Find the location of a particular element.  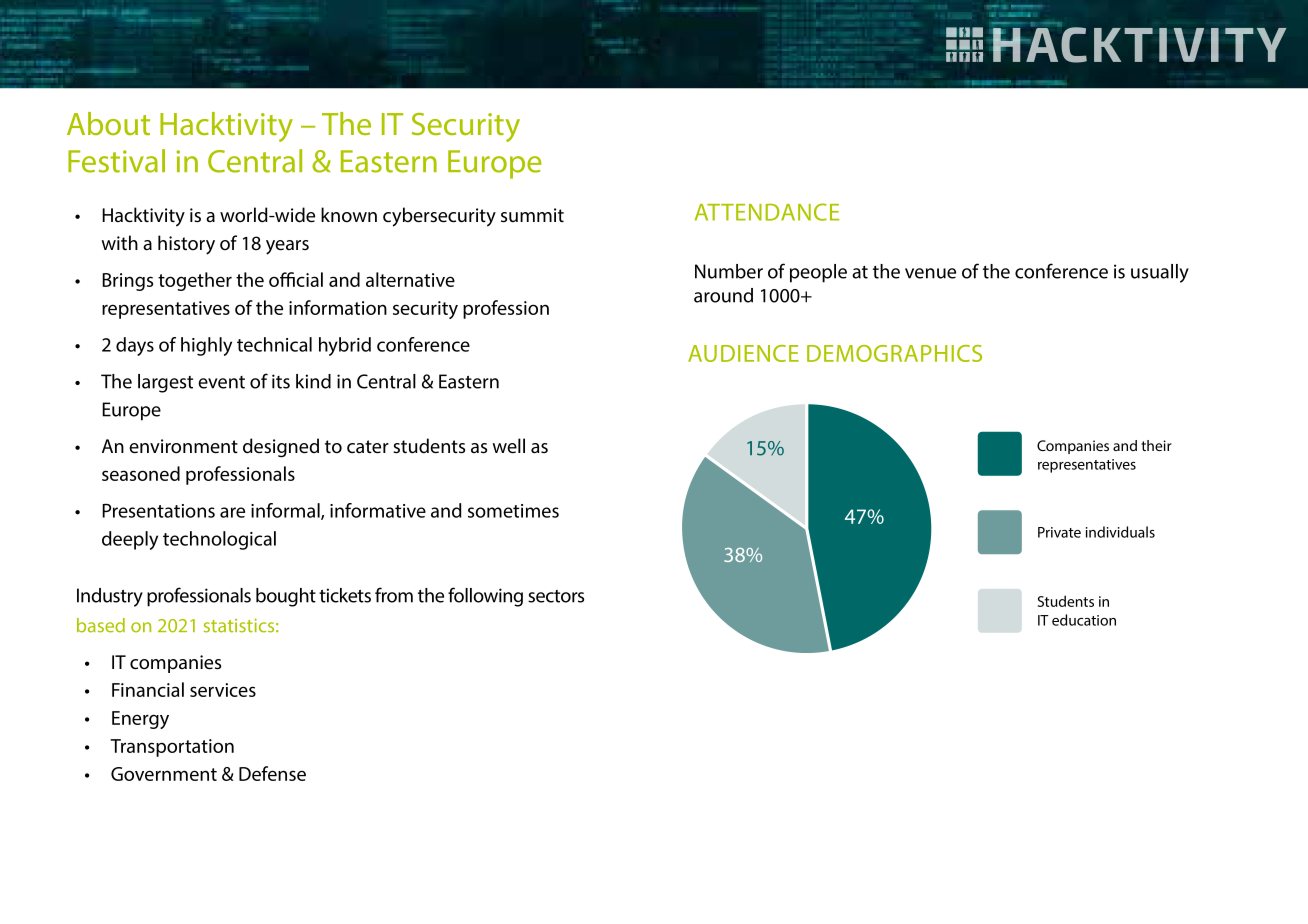

Private is located at coordinates (1059, 532).
